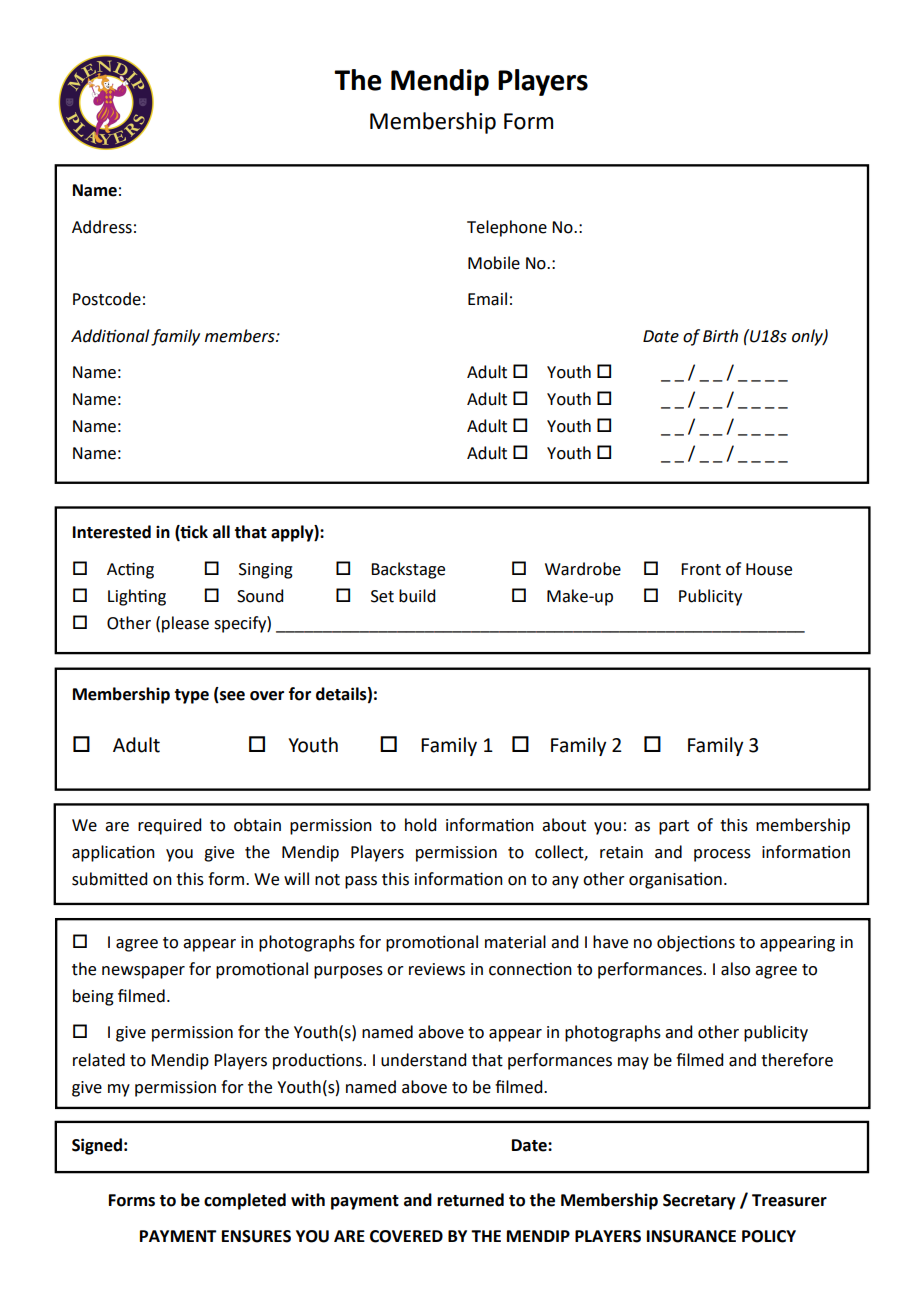  Describe the element at coordinates (109, 879) in the image. I see `submitted` at that location.
